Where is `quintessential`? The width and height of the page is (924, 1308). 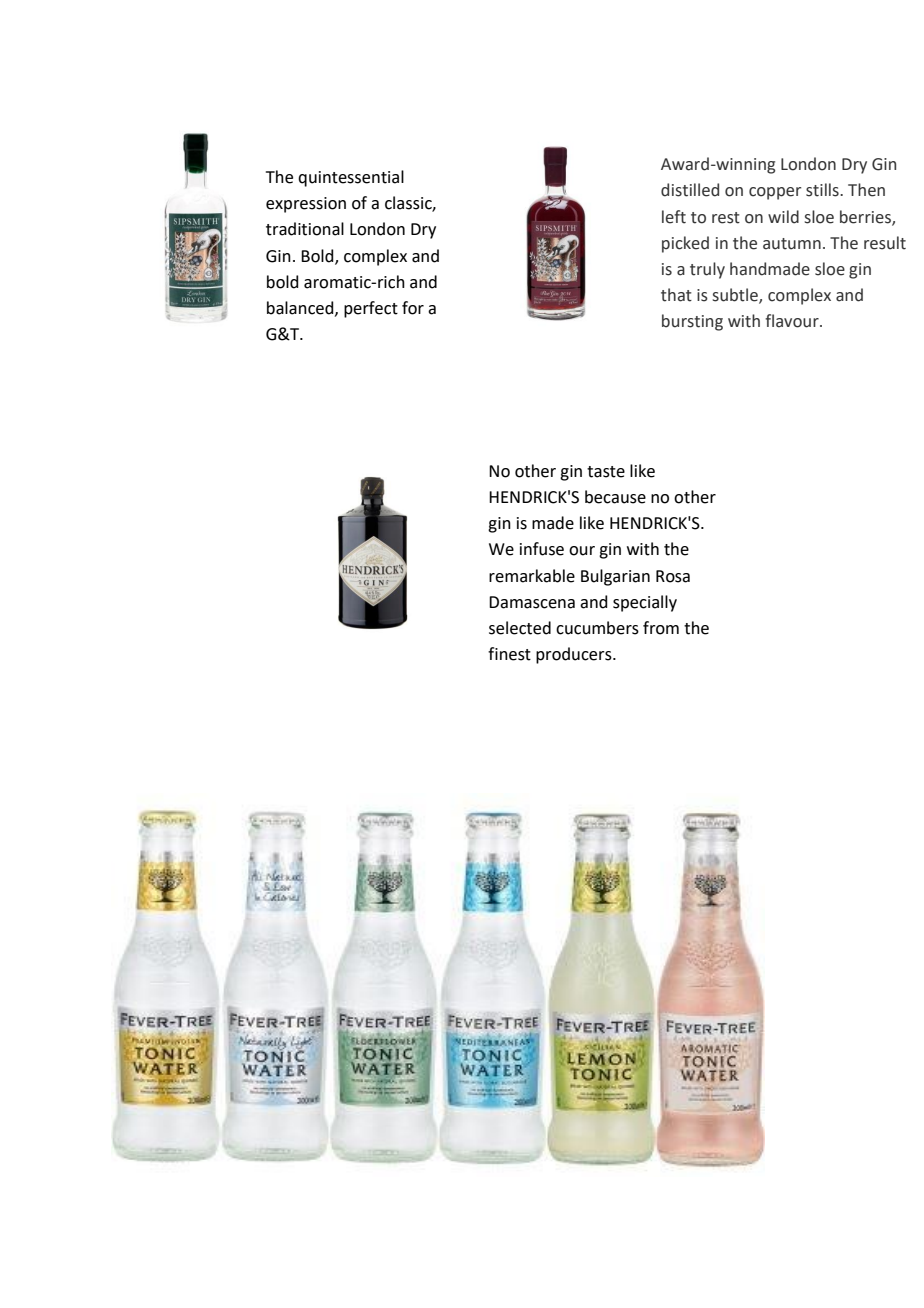 quintessential is located at coordinates (351, 178).
